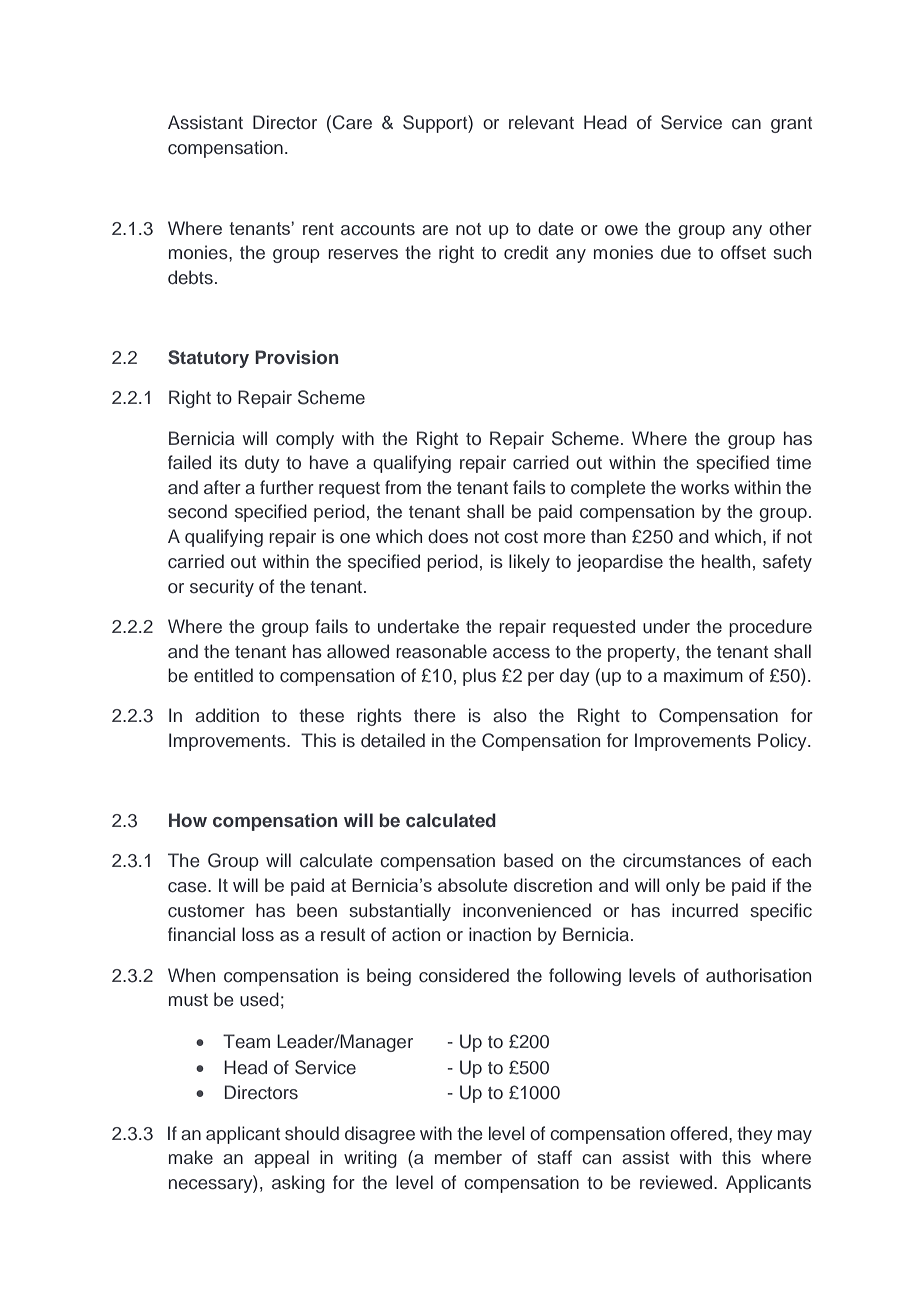 The width and height of the screenshot is (924, 1308). What do you see at coordinates (791, 125) in the screenshot?
I see `grant` at bounding box center [791, 125].
